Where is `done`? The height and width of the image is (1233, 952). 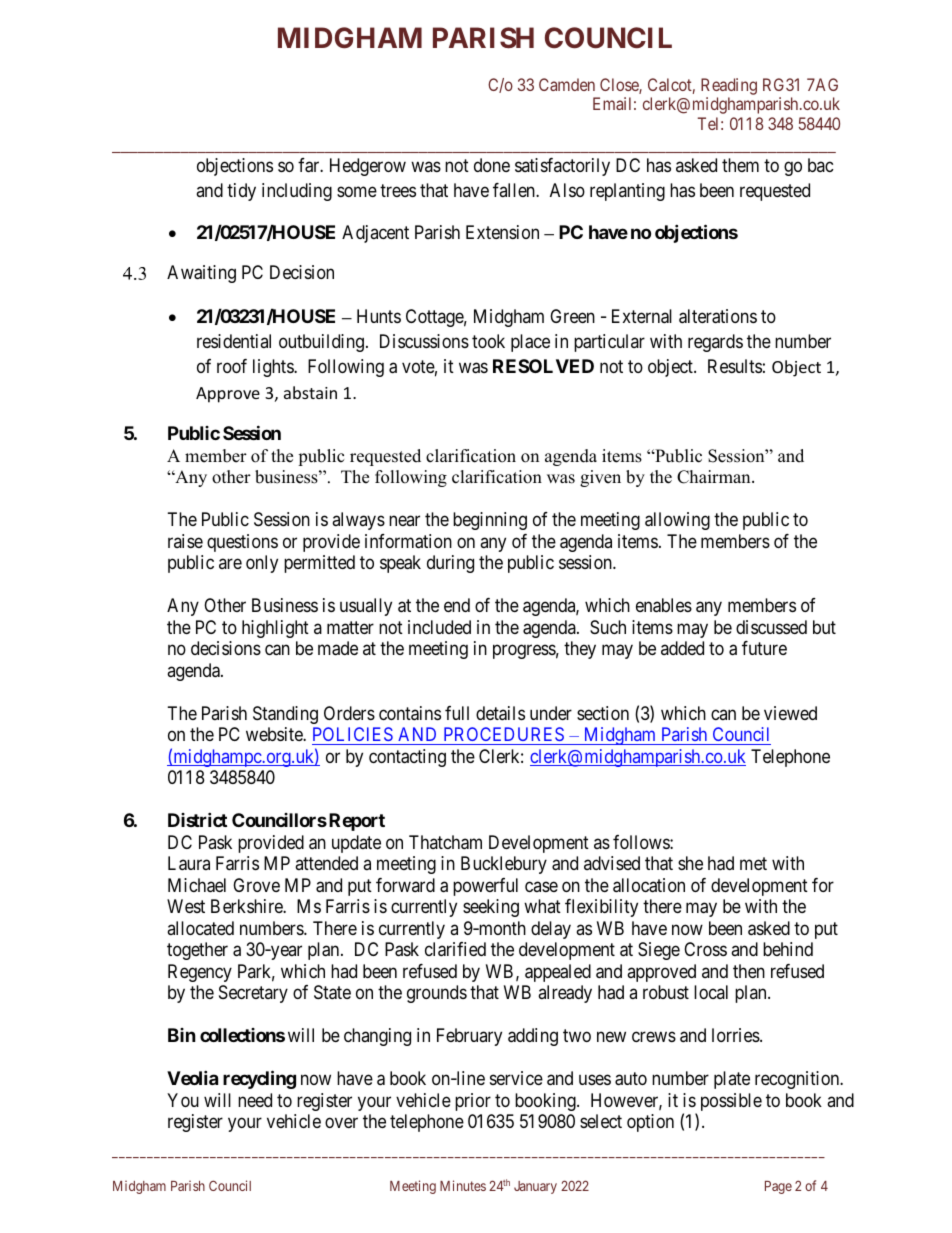
done is located at coordinates (492, 165).
